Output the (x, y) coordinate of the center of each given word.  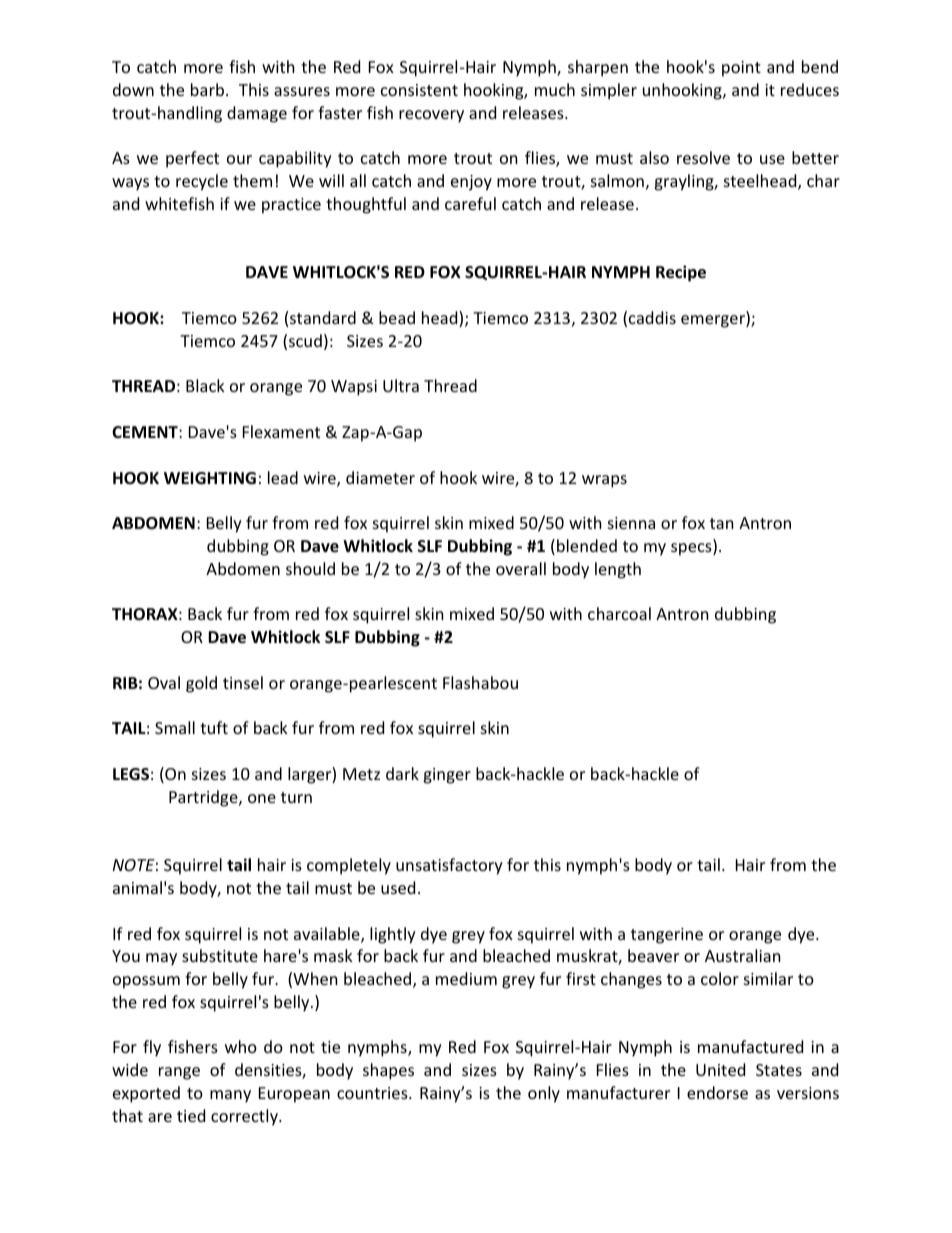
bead (397, 317)
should (310, 568)
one (262, 798)
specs (692, 549)
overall (521, 568)
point (741, 69)
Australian (743, 955)
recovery (431, 116)
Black (205, 385)
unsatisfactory (449, 866)
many (230, 1096)
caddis (652, 317)
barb (207, 89)
